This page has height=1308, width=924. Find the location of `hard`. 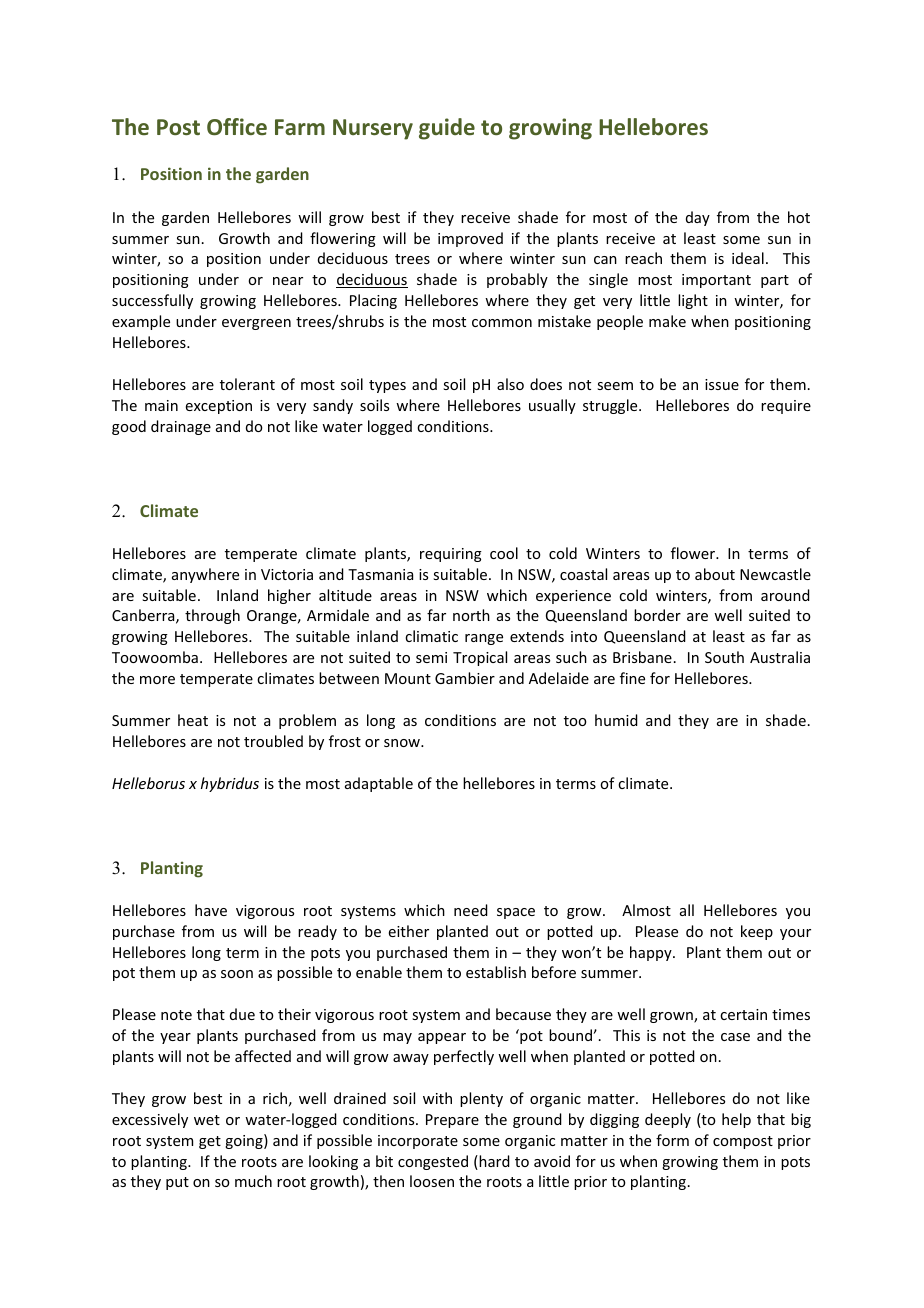

hard is located at coordinates (493, 1162).
